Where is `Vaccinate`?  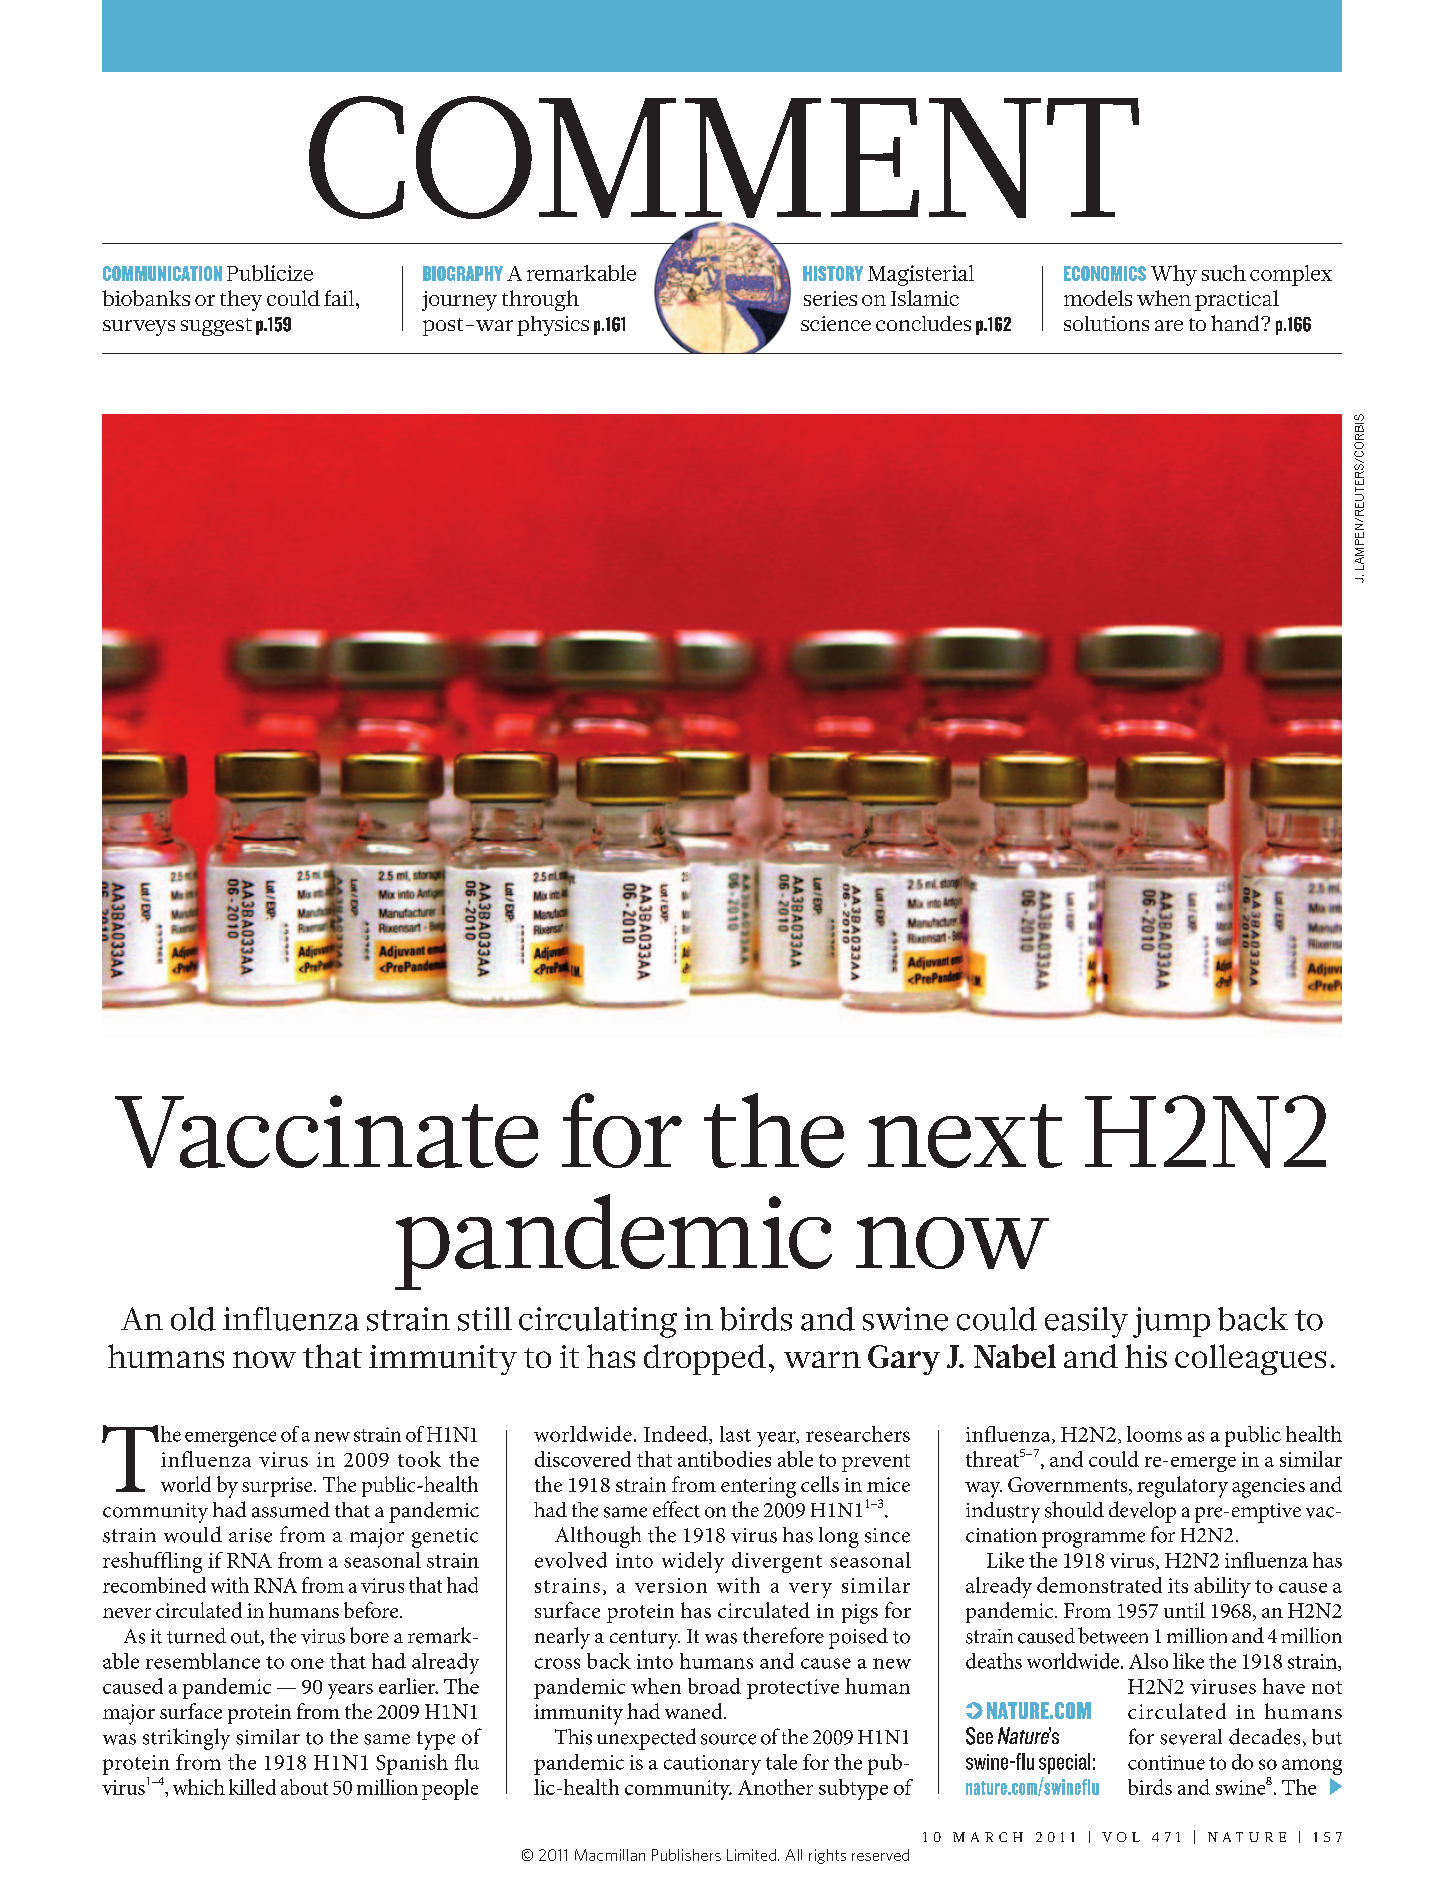
Vaccinate is located at coordinates (326, 1131).
